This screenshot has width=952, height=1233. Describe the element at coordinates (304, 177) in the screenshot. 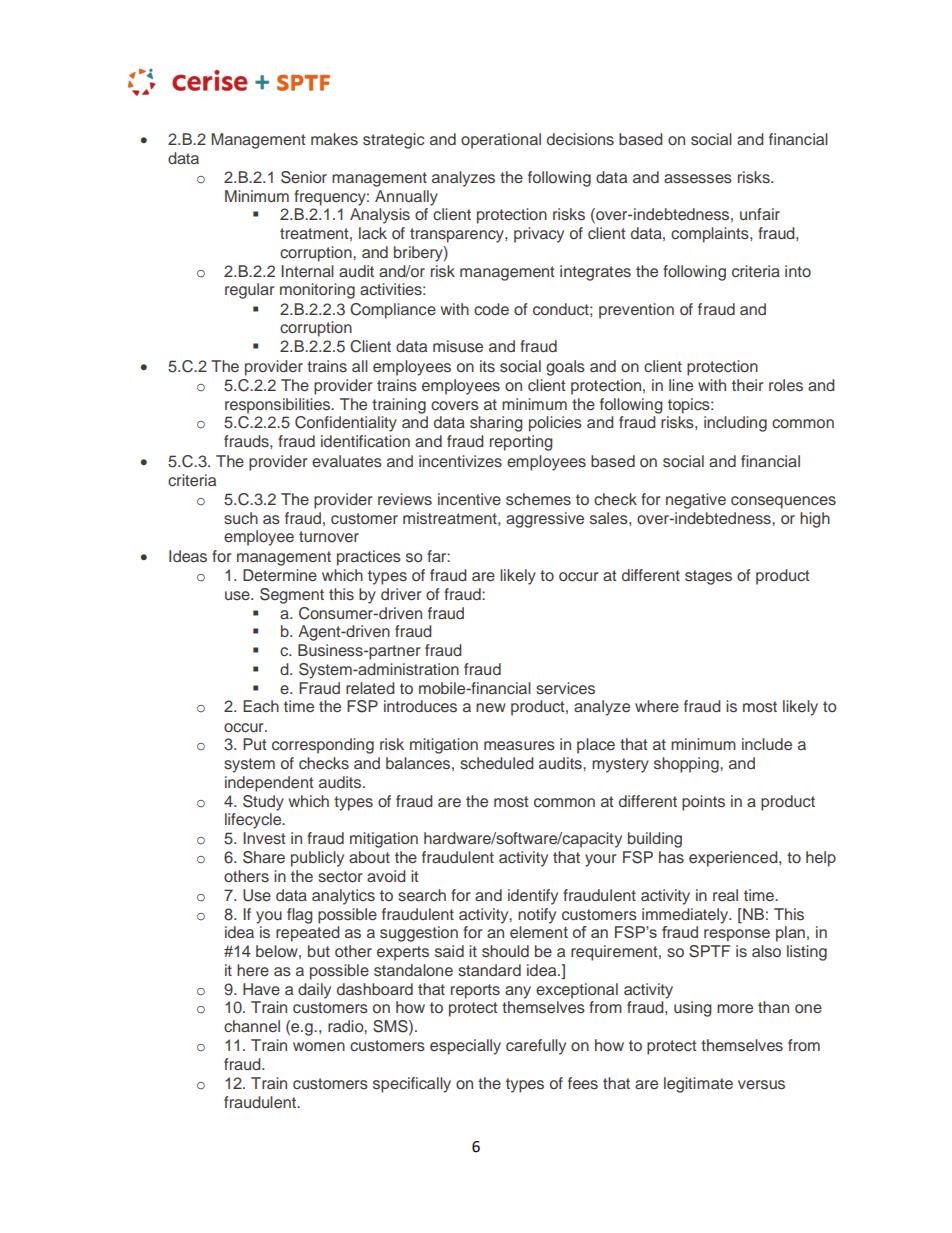

I see `Senior` at that location.
